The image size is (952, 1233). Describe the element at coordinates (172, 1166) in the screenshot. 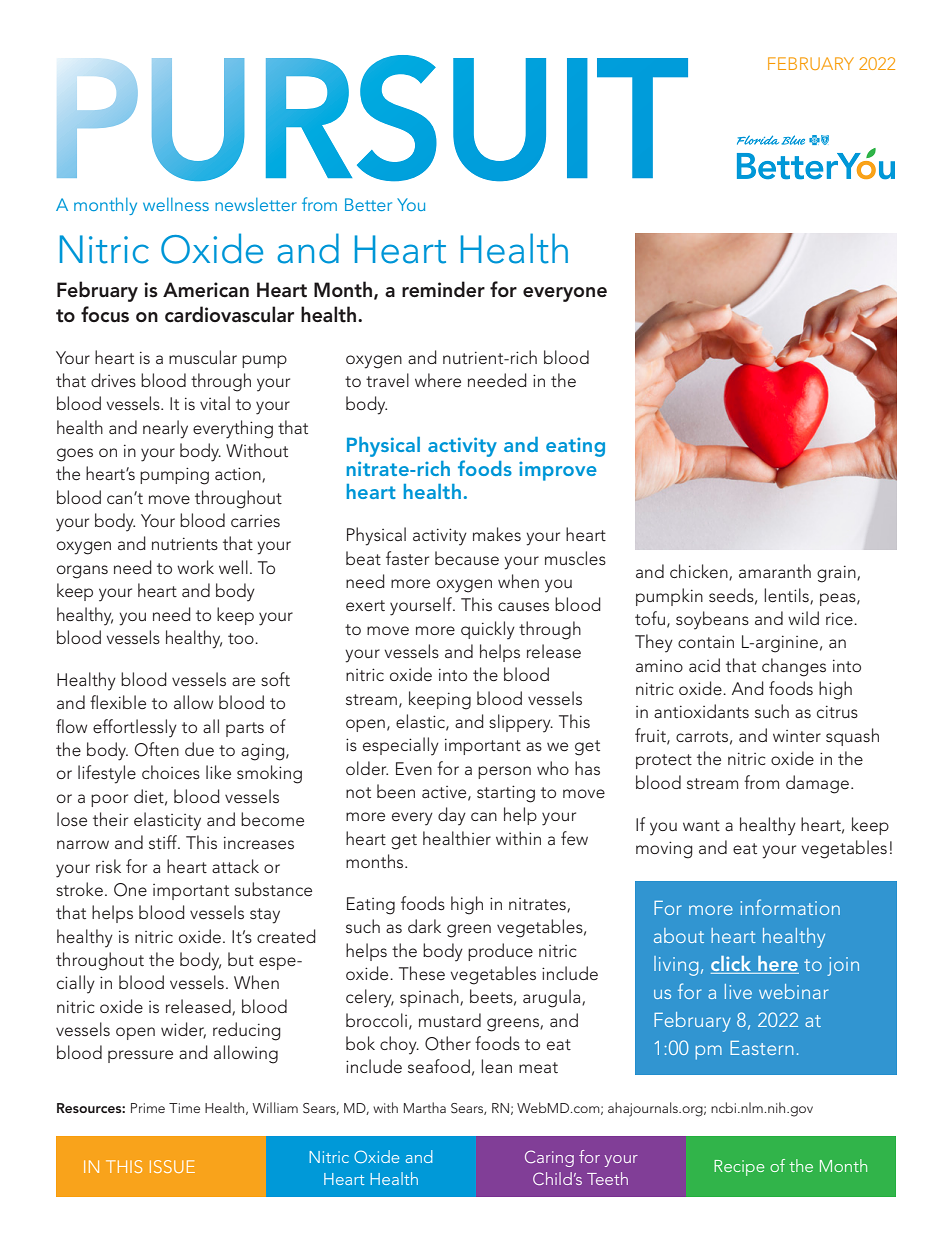

I see `ISSUE` at that location.
